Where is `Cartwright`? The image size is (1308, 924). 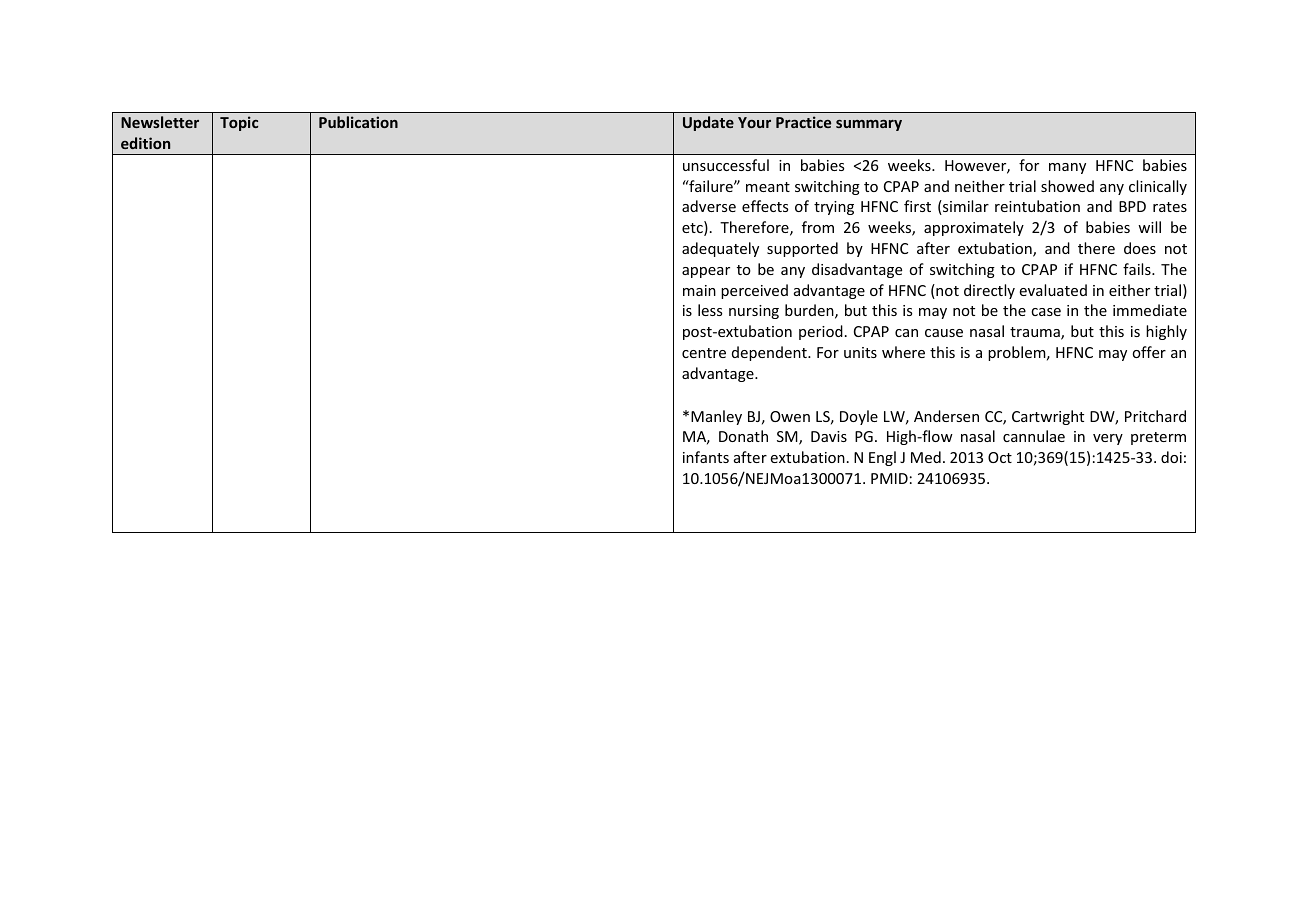 Cartwright is located at coordinates (1048, 417).
